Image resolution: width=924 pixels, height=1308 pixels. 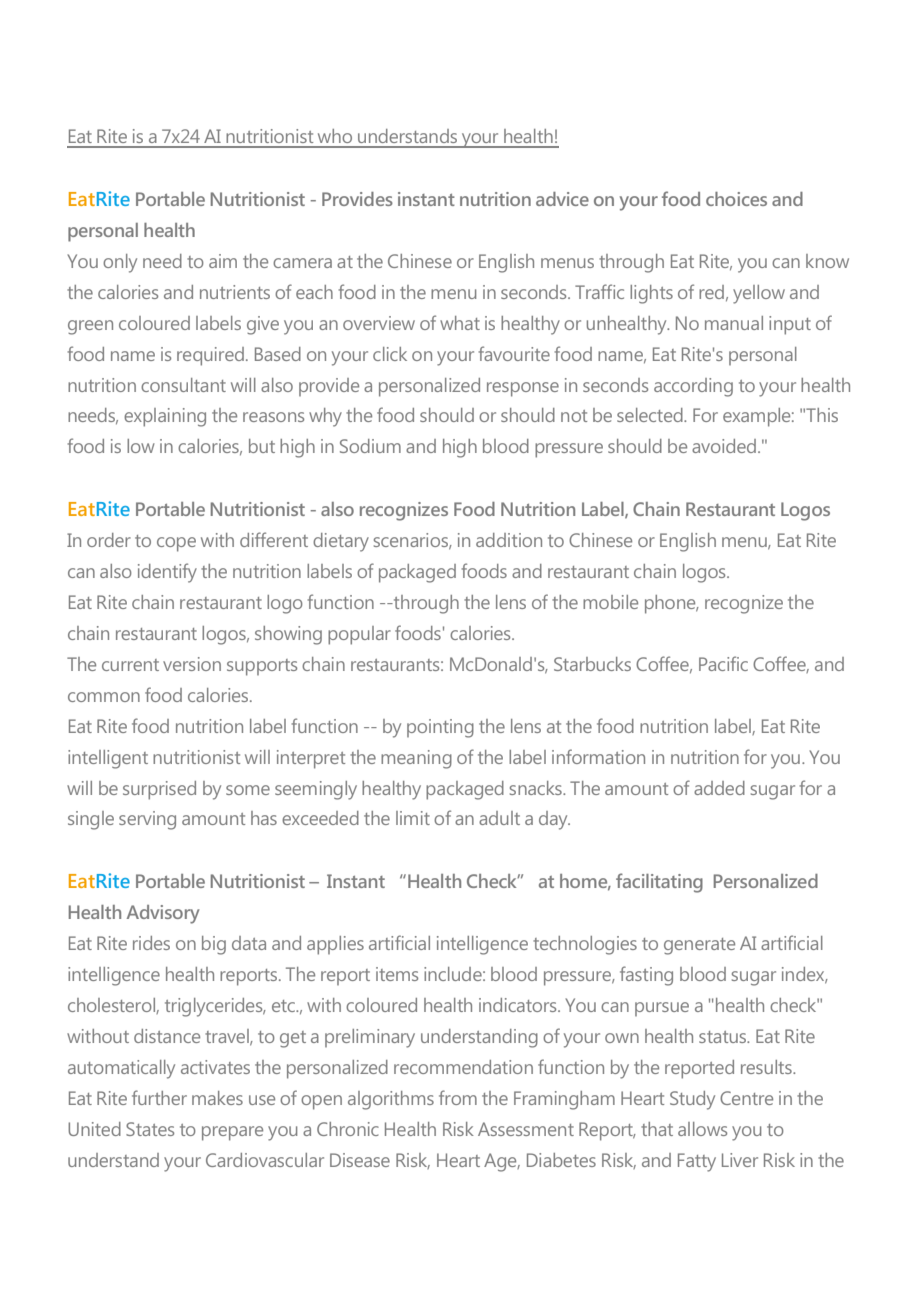 I want to click on States, so click(x=150, y=1129).
